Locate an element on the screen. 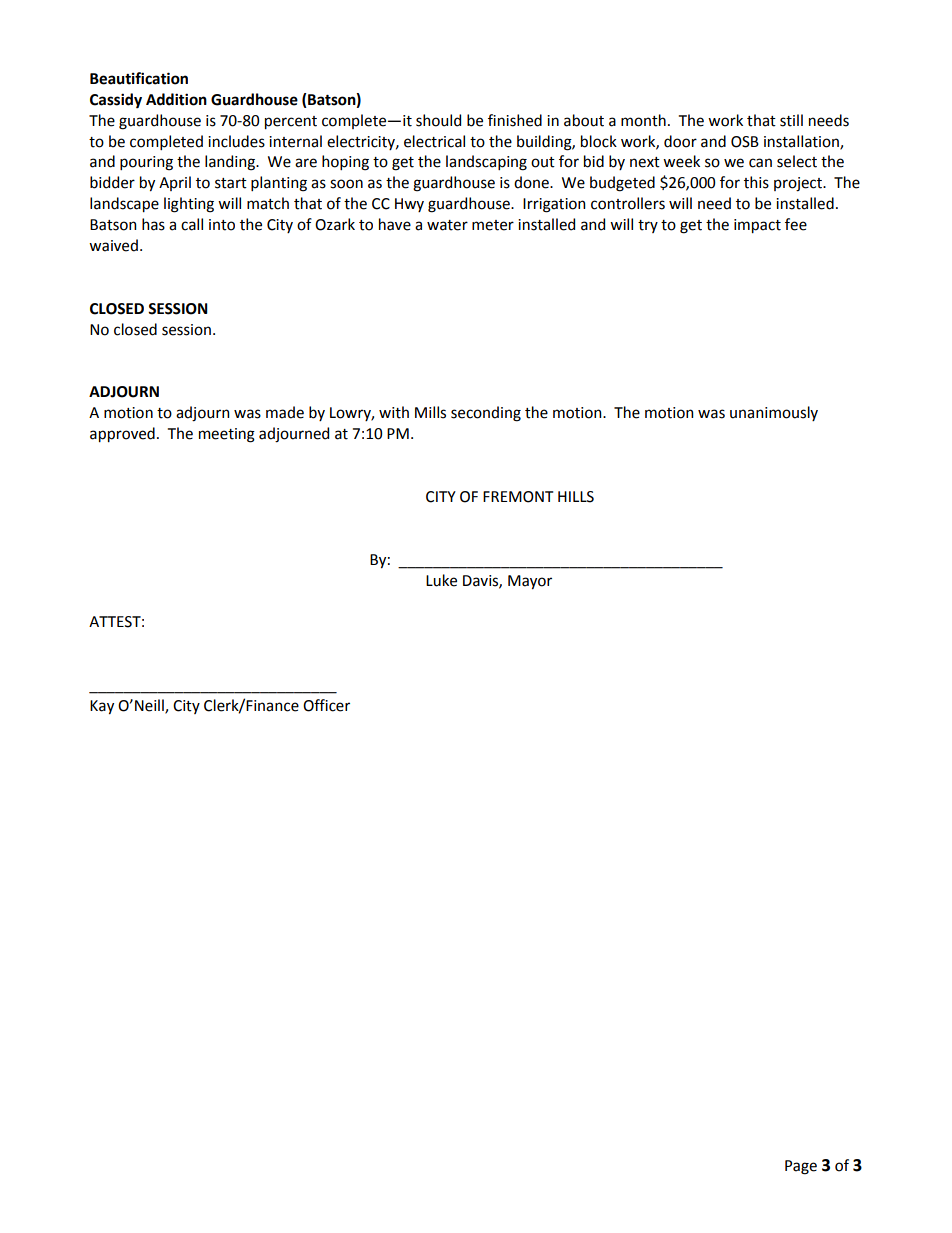  should is located at coordinates (438, 120).
